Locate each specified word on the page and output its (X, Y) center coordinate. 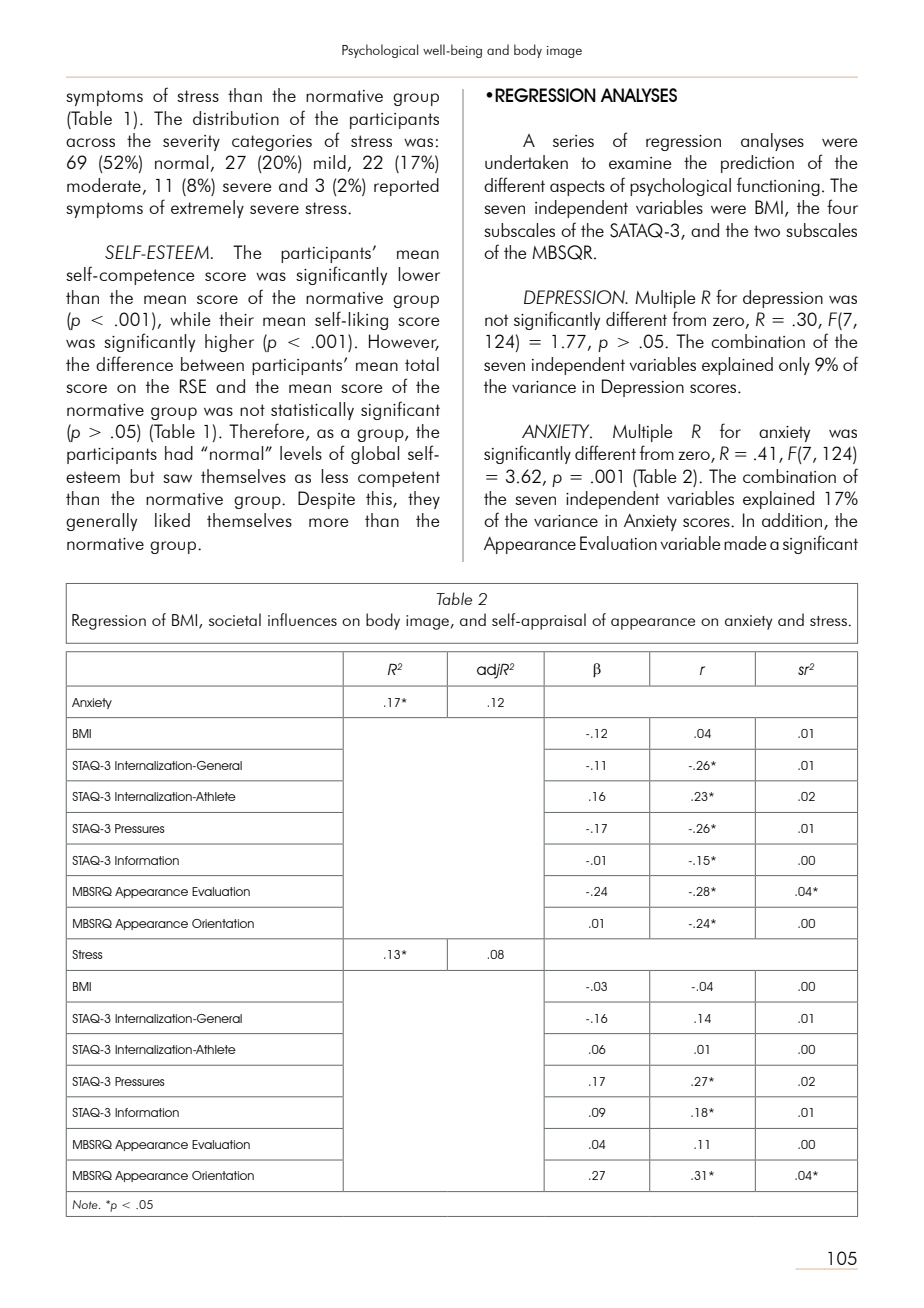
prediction (757, 164)
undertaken (526, 162)
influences (302, 619)
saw (177, 478)
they (424, 500)
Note (86, 1204)
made (745, 543)
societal (235, 619)
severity (191, 143)
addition (793, 521)
